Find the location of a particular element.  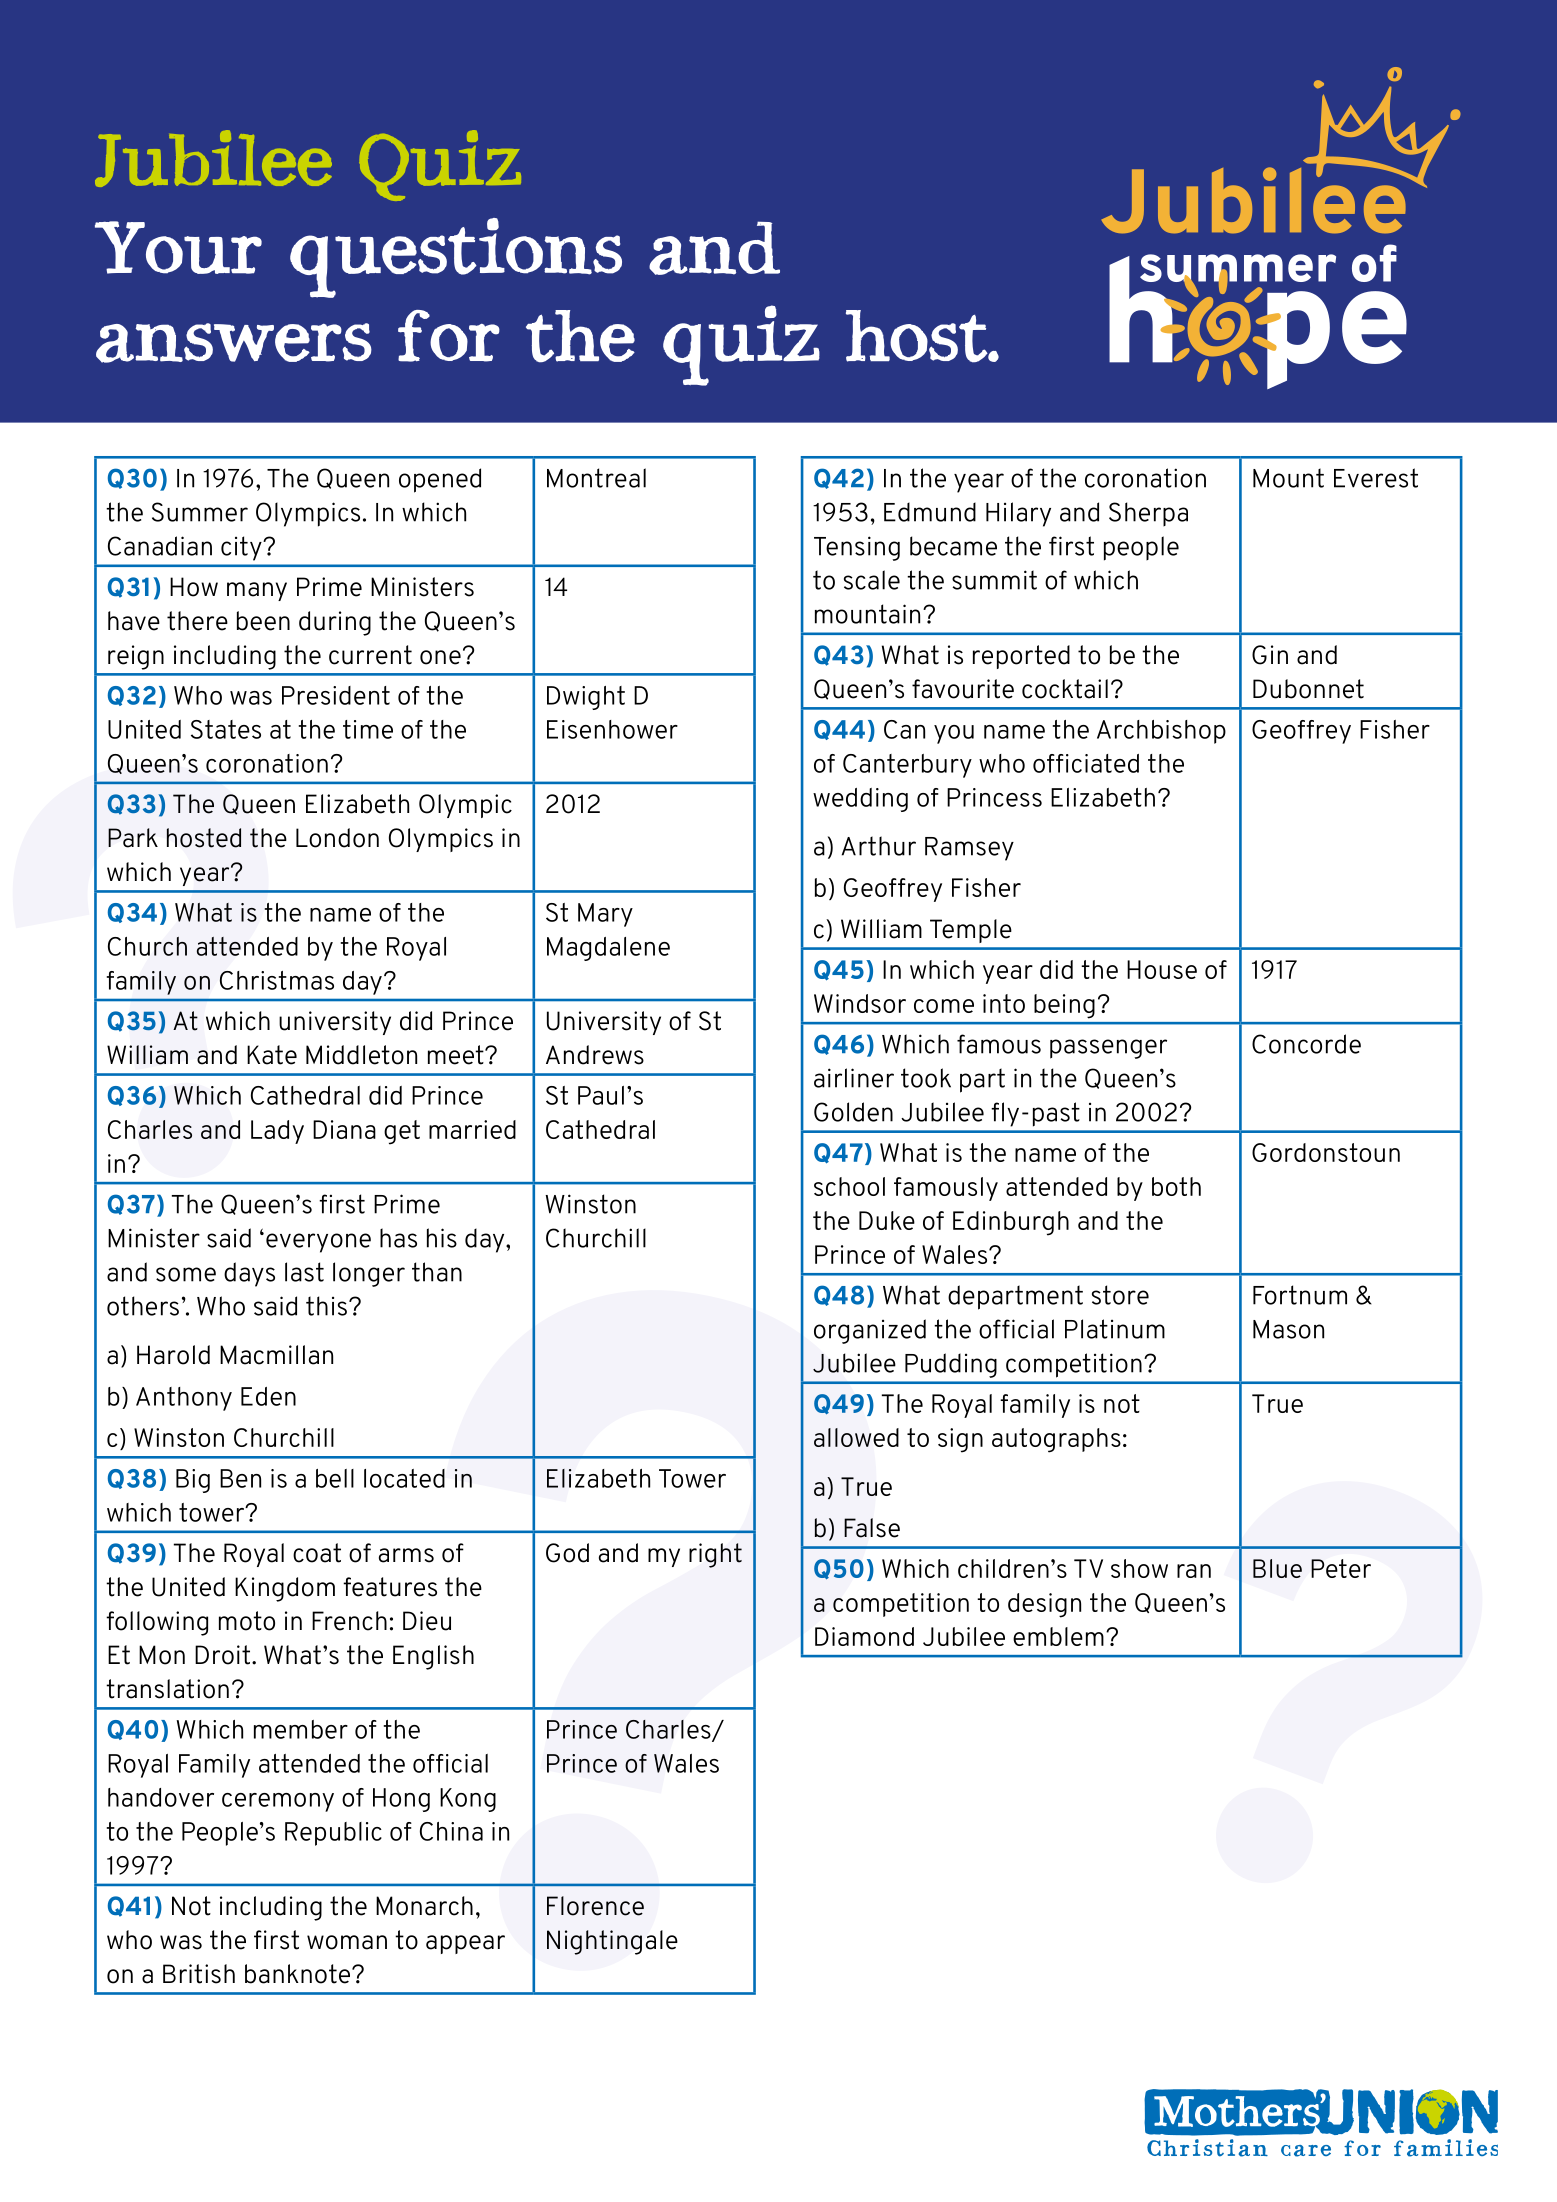

woman is located at coordinates (347, 1942).
